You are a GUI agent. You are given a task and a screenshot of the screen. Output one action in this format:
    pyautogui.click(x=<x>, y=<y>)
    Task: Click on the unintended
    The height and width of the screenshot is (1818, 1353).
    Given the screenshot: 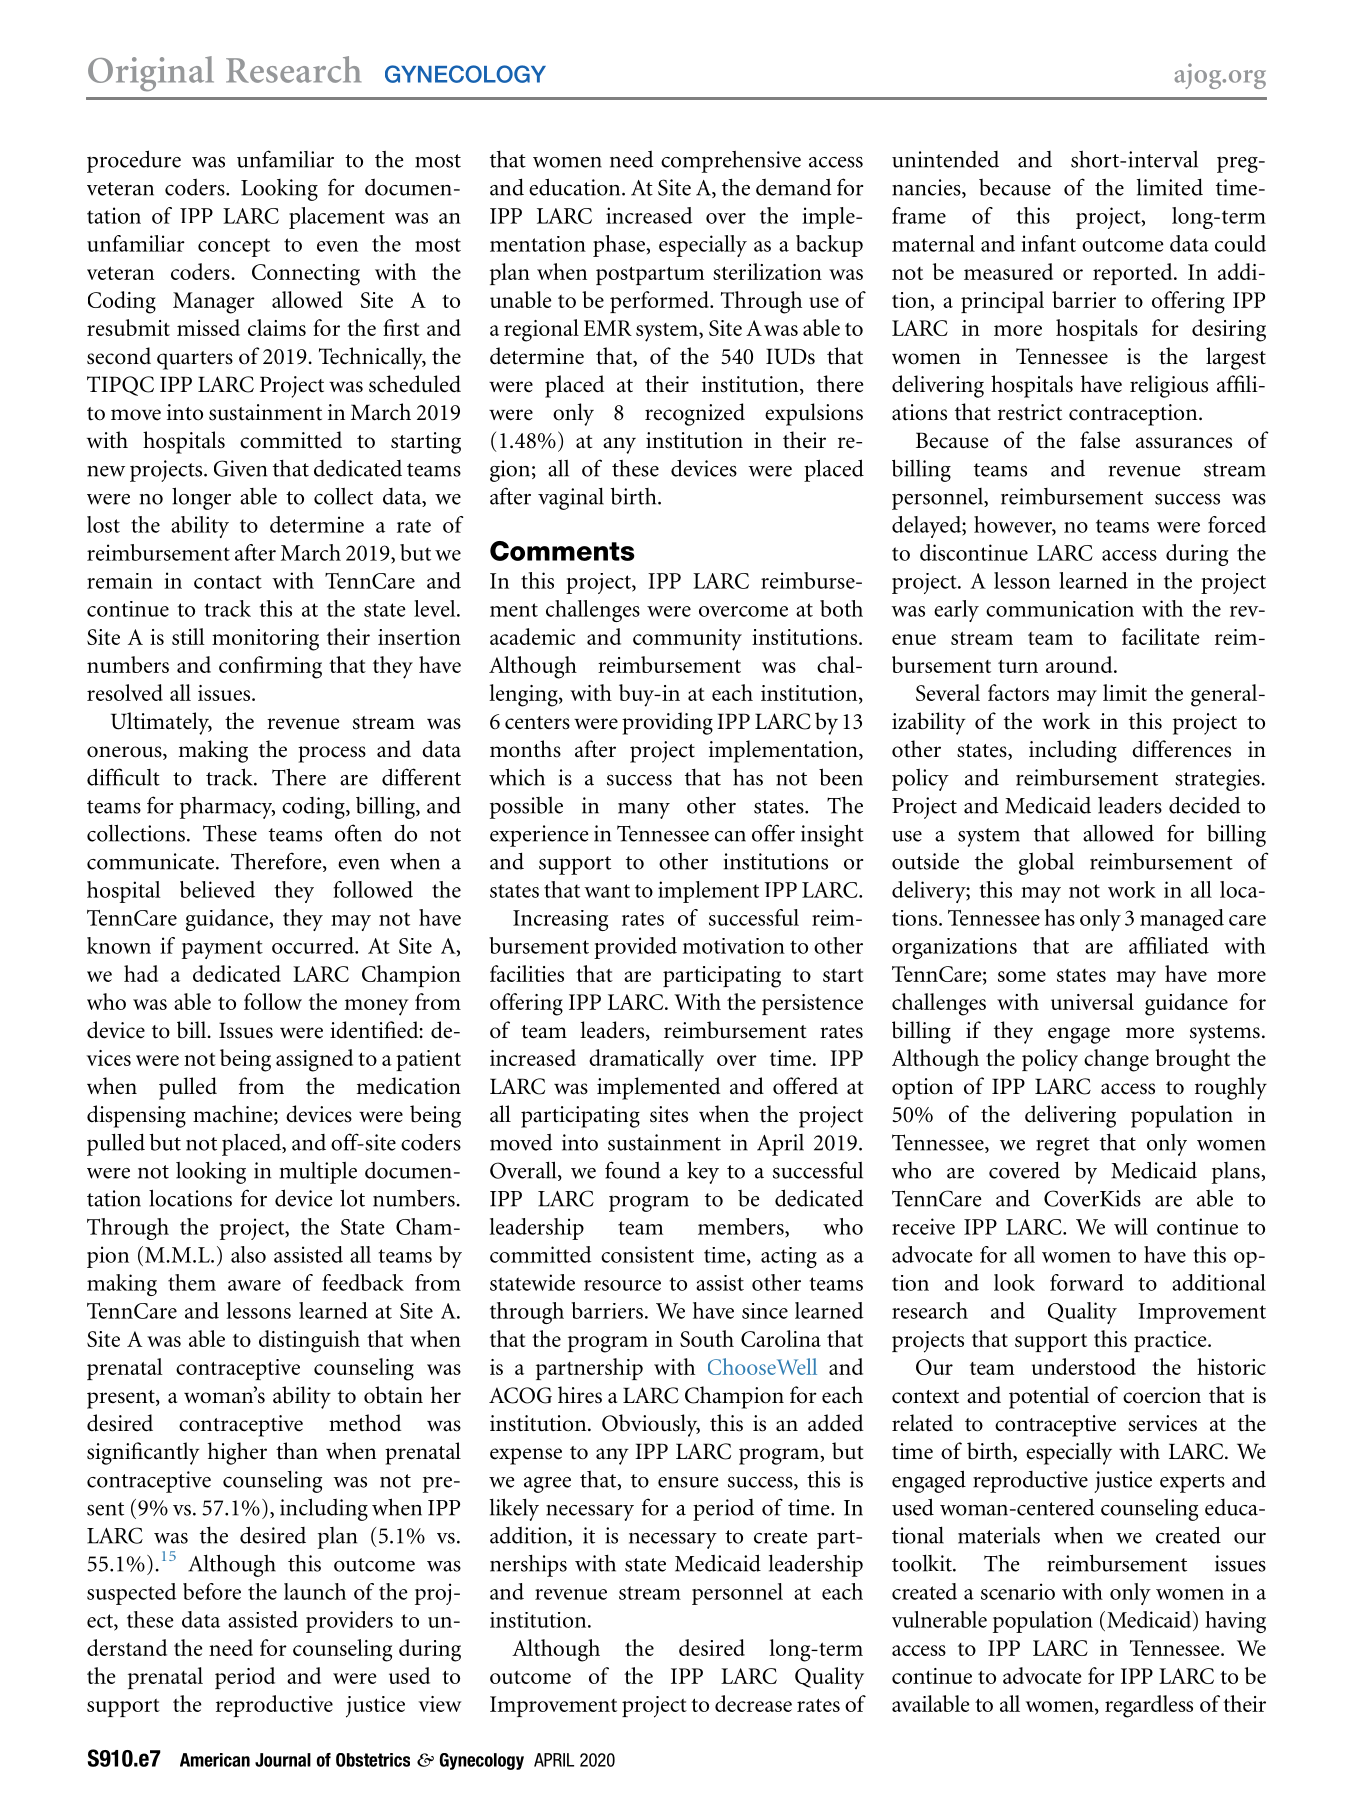 What is the action you would take?
    pyautogui.click(x=945, y=159)
